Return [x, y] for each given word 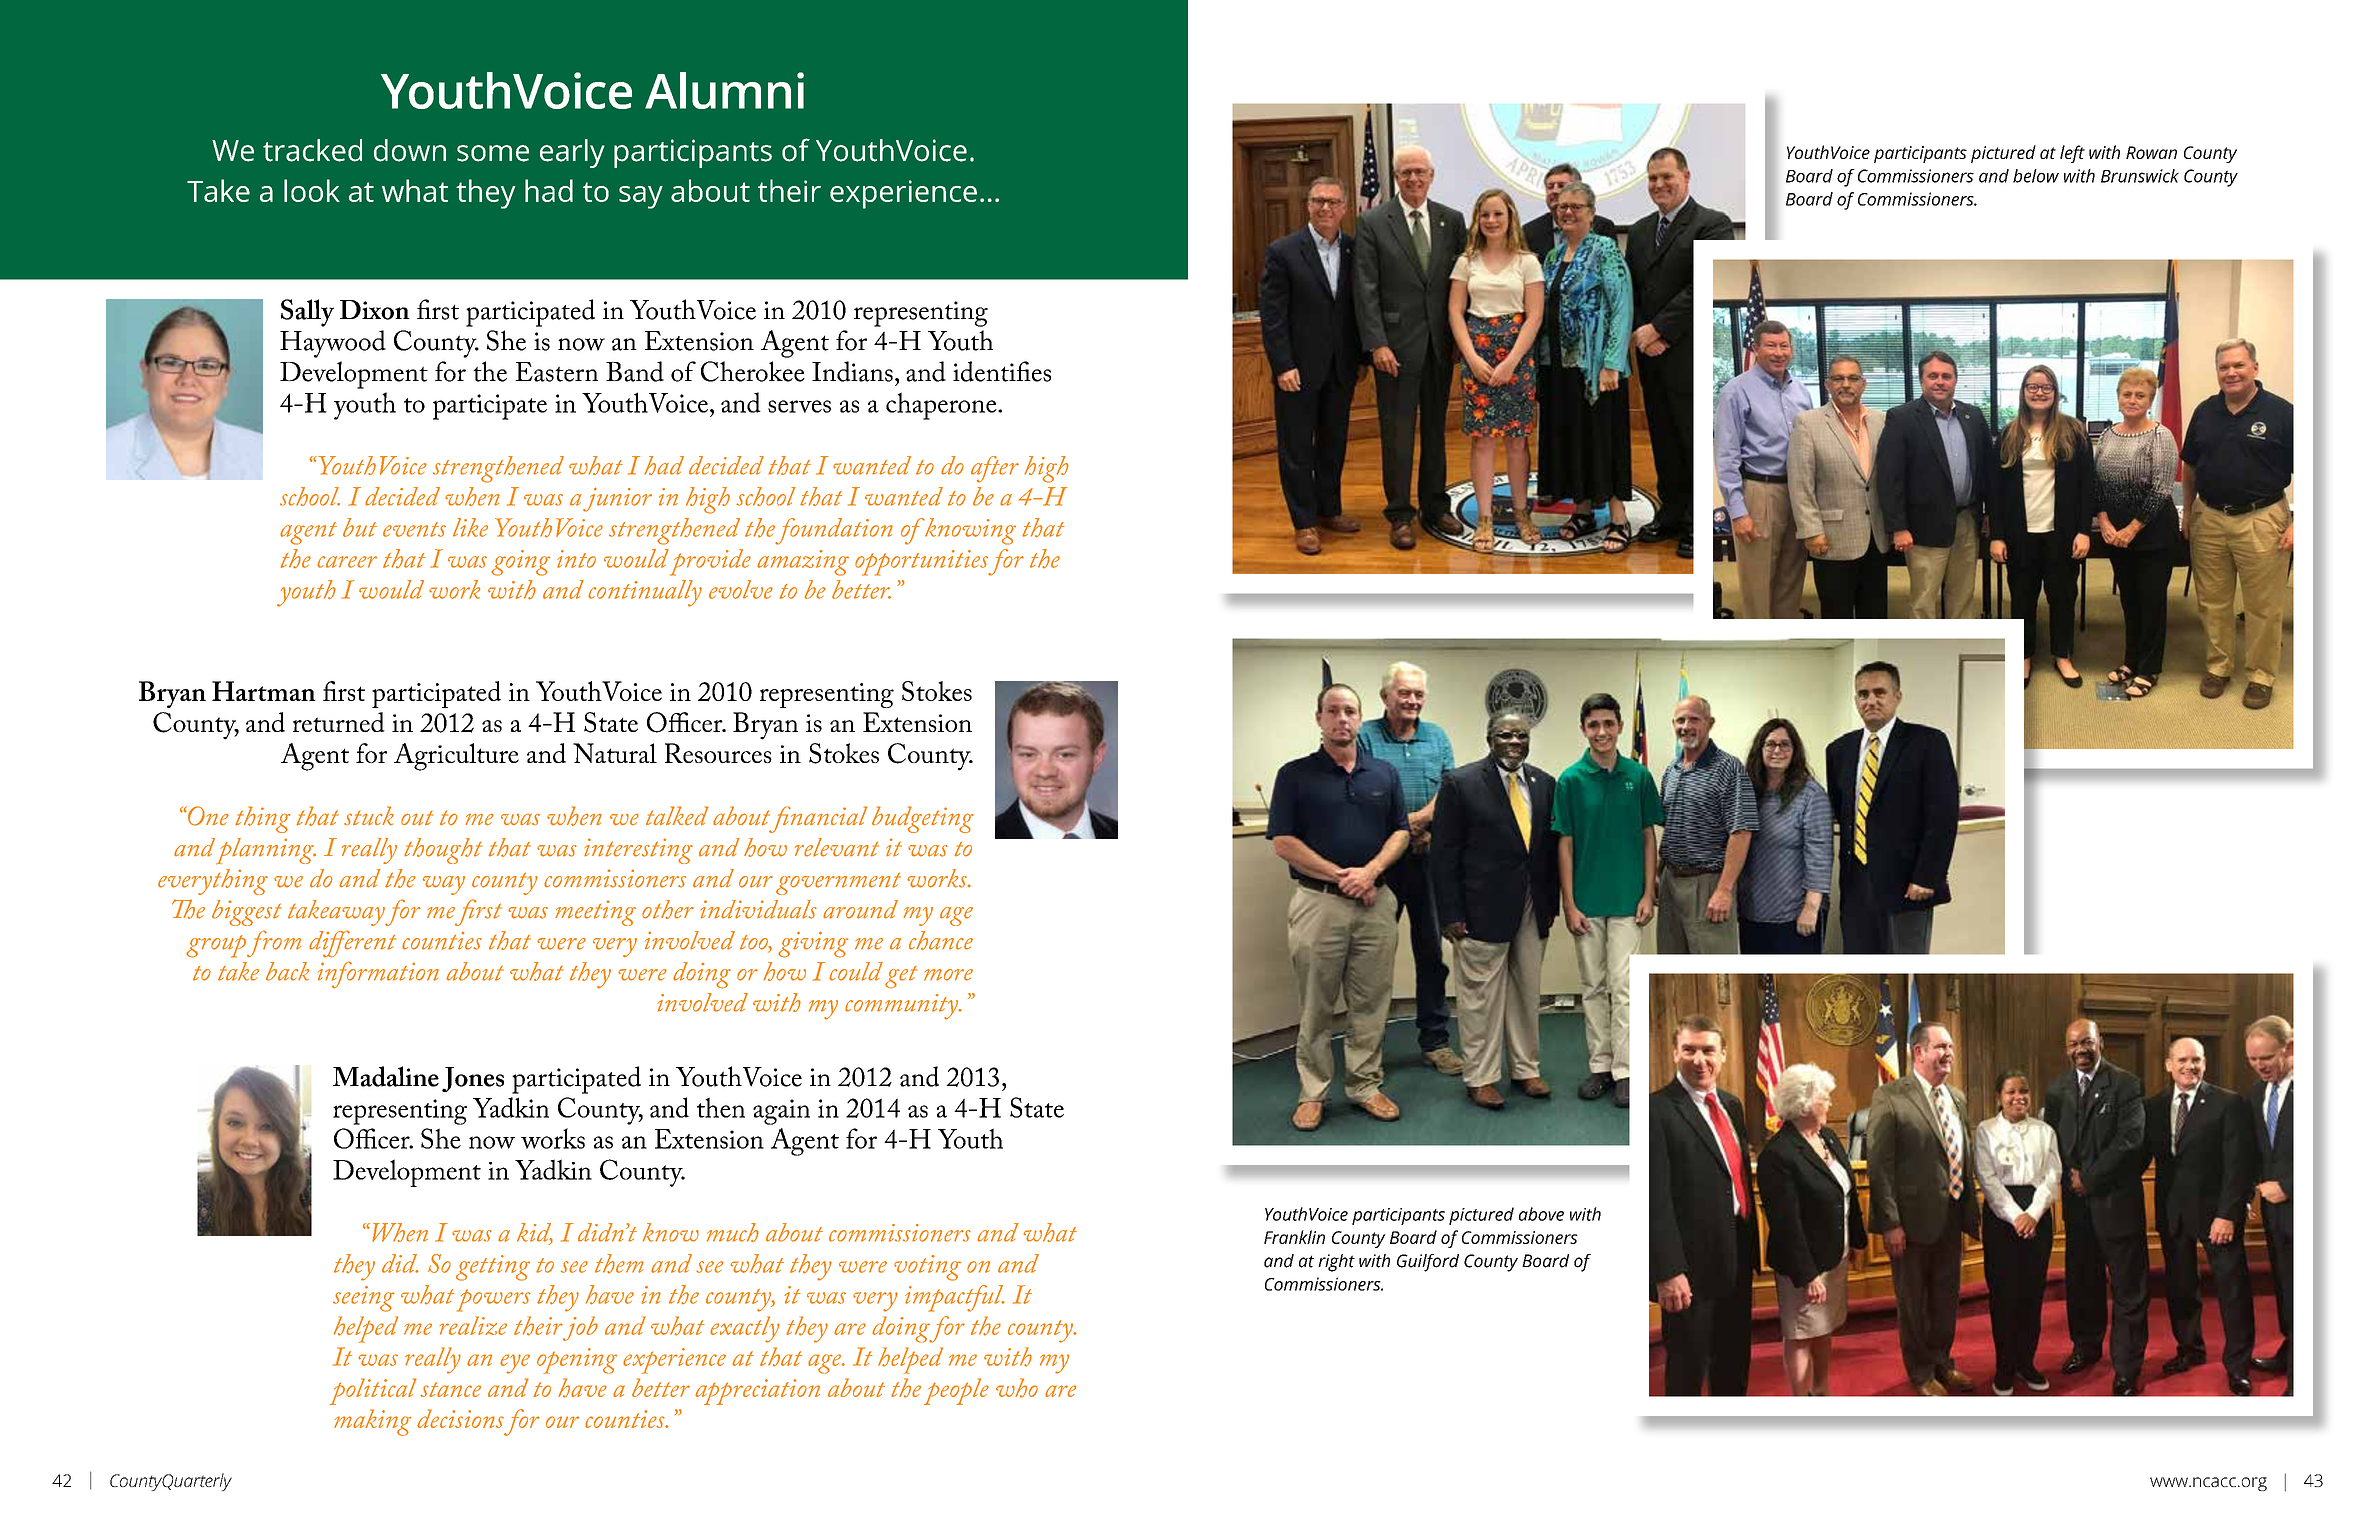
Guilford [1428, 1263]
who [1017, 1388]
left [2072, 154]
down [410, 150]
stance [450, 1389]
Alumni [724, 90]
